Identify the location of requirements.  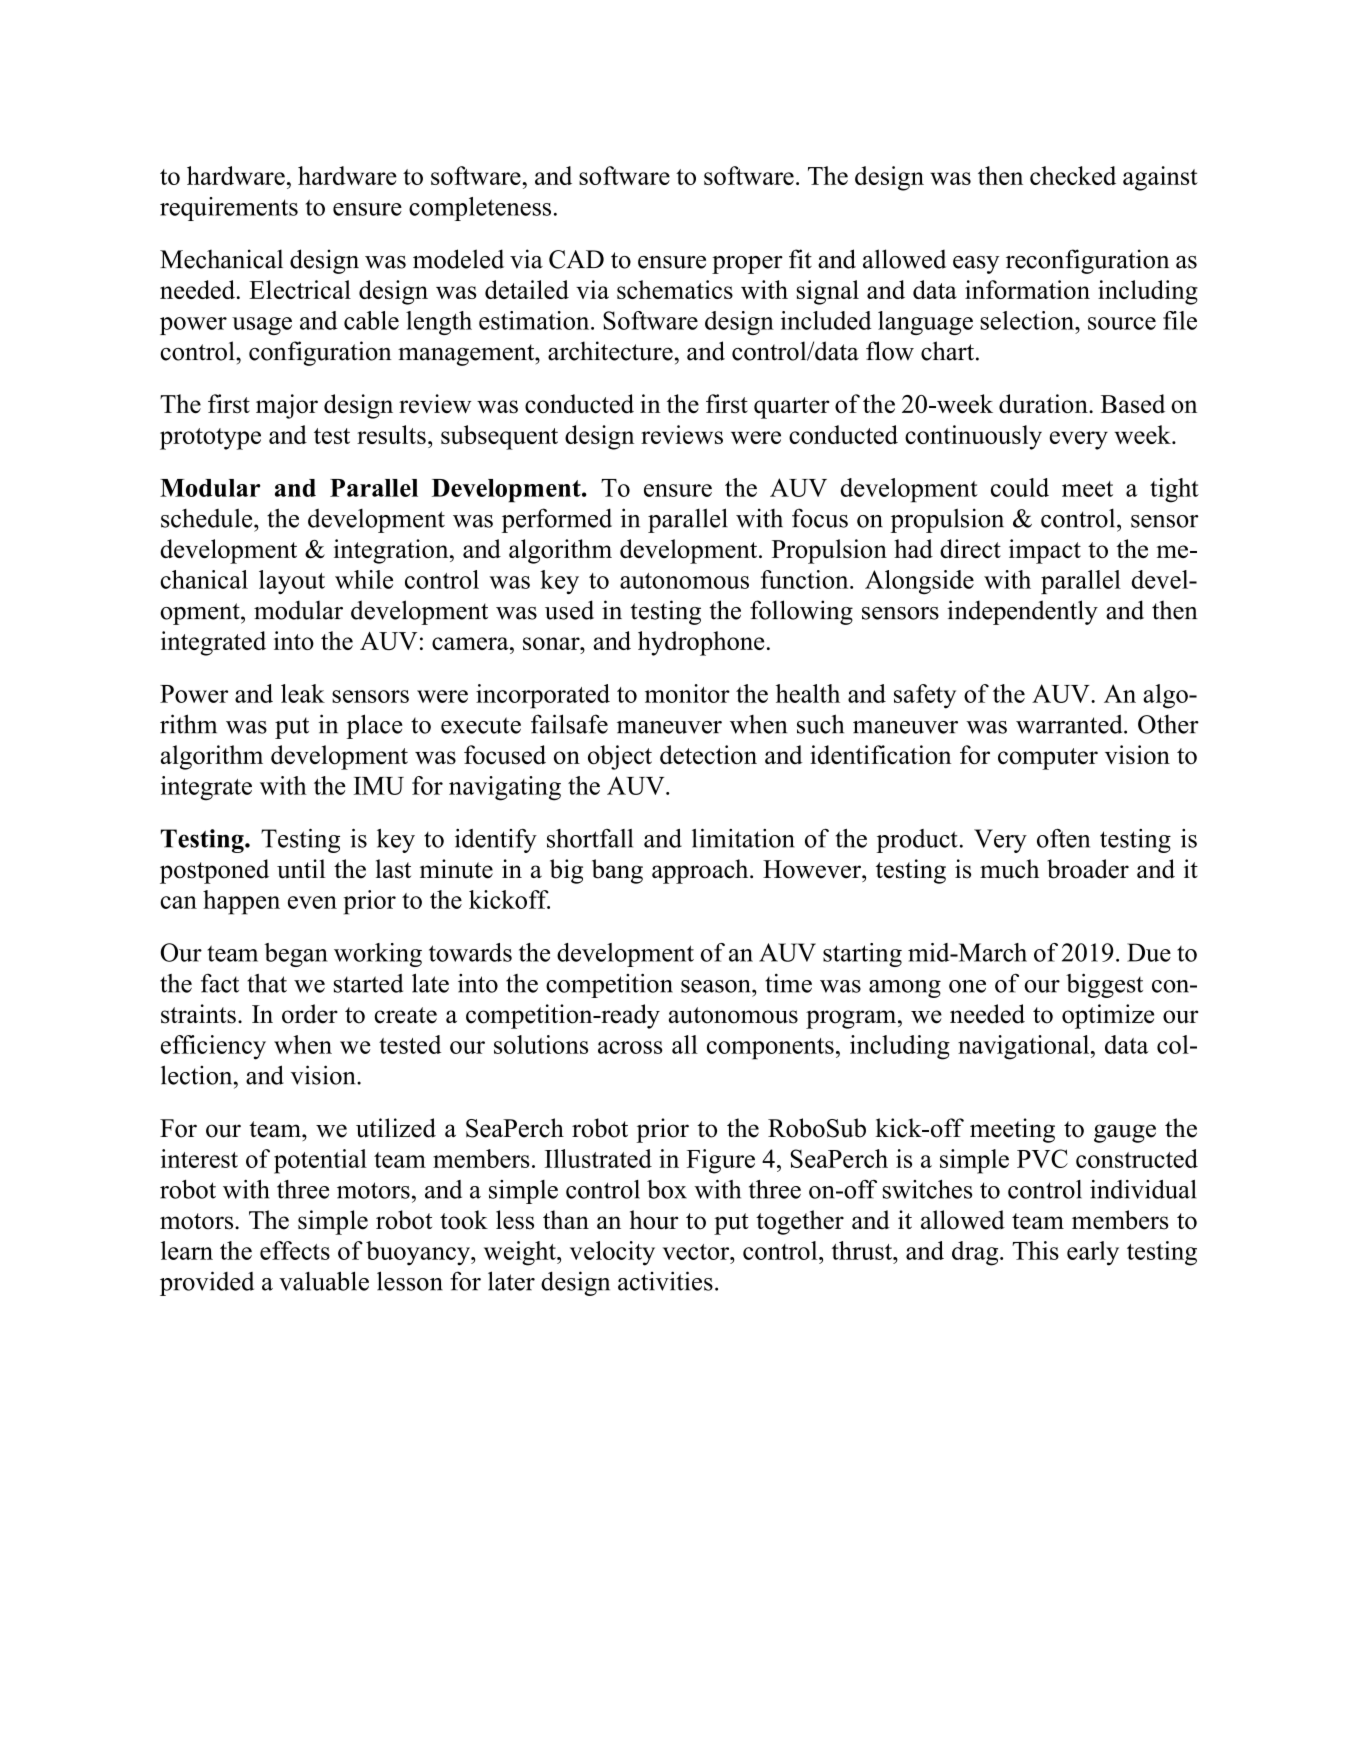
(229, 209).
